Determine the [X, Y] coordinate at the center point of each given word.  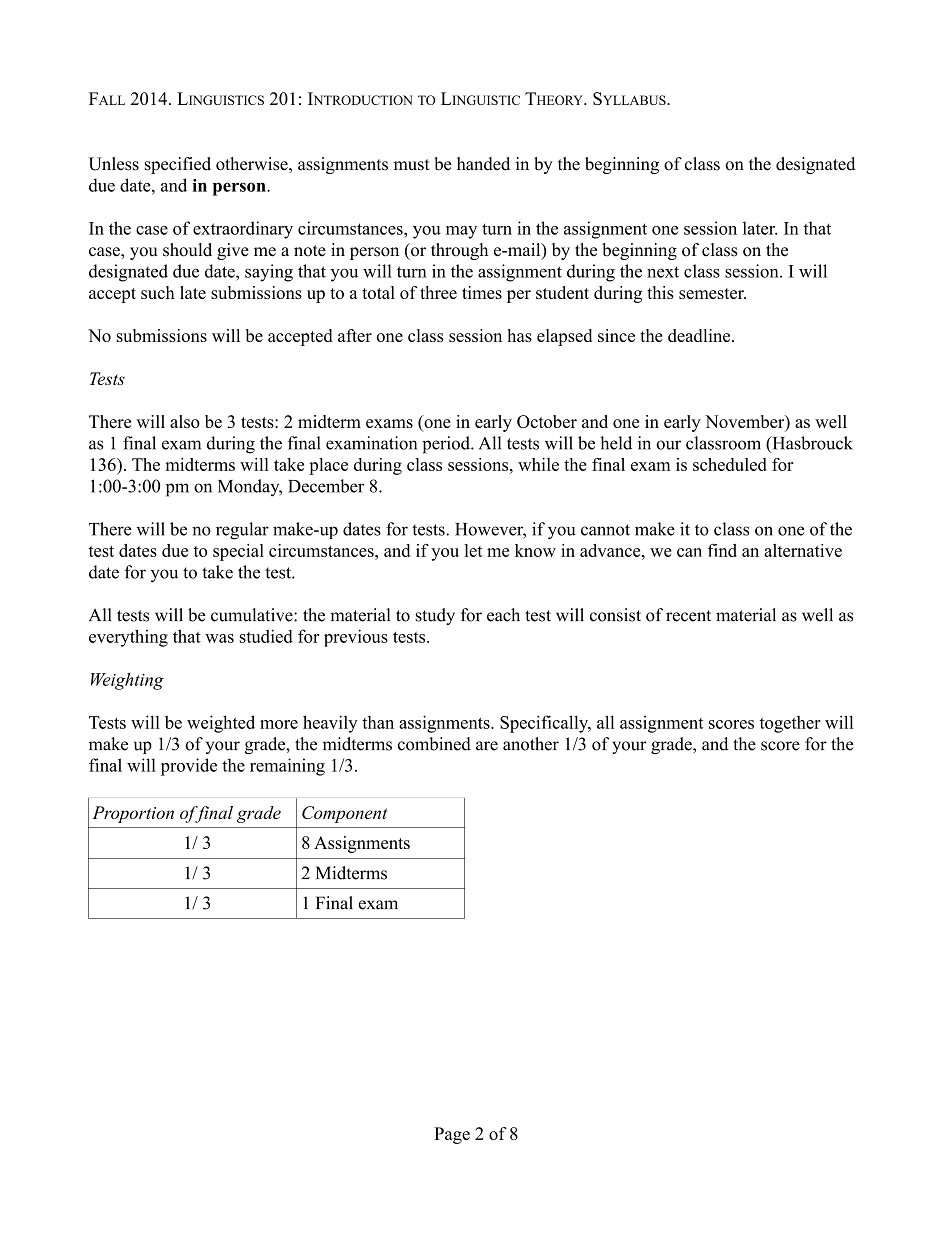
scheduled [730, 464]
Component [345, 814]
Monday [250, 487]
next [663, 272]
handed [483, 164]
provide [189, 767]
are [487, 746]
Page [452, 1135]
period [447, 445]
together [790, 724]
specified [178, 165]
